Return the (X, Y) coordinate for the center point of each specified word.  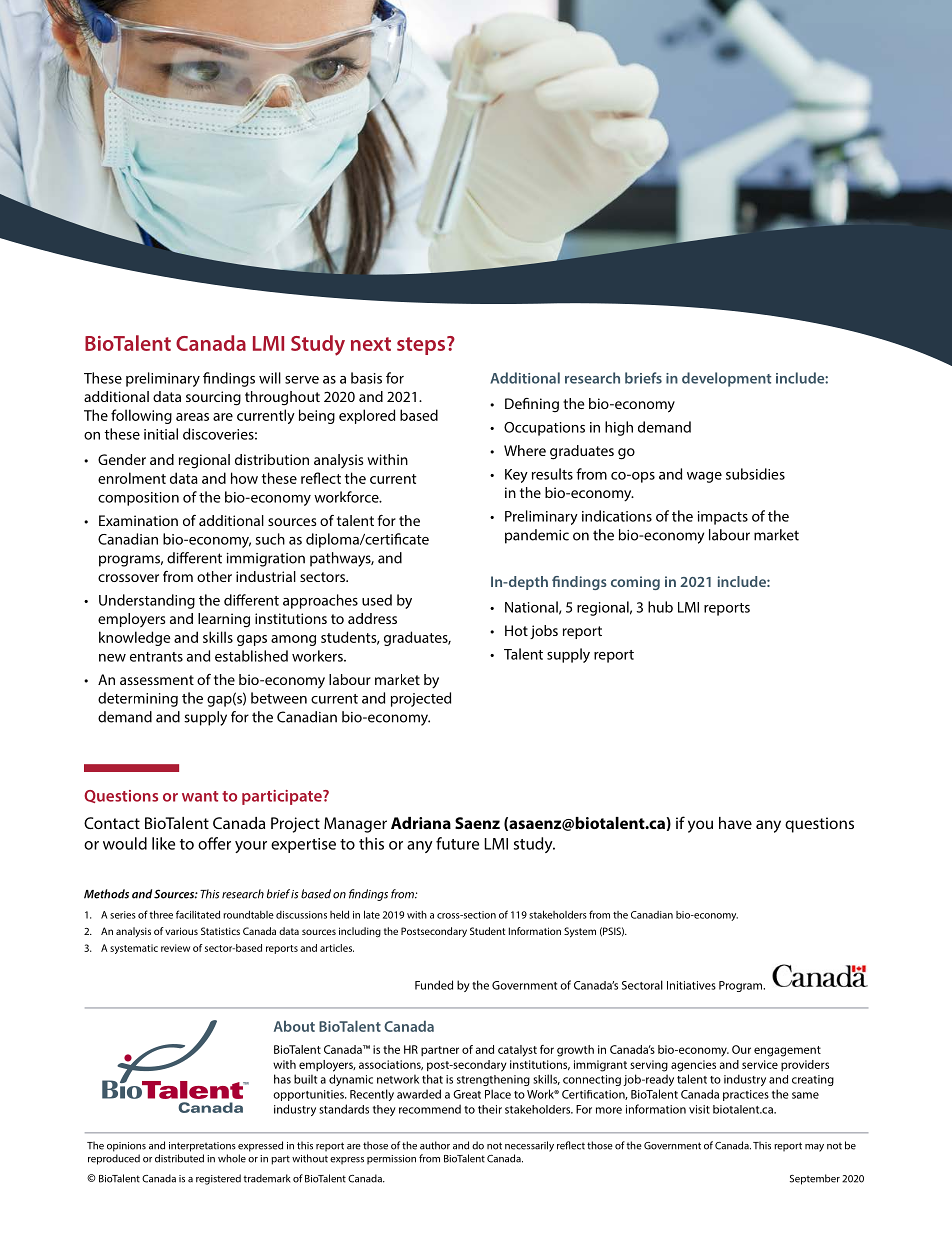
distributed (179, 1158)
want (200, 796)
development (727, 379)
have (735, 823)
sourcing (213, 398)
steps (422, 345)
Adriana (421, 823)
